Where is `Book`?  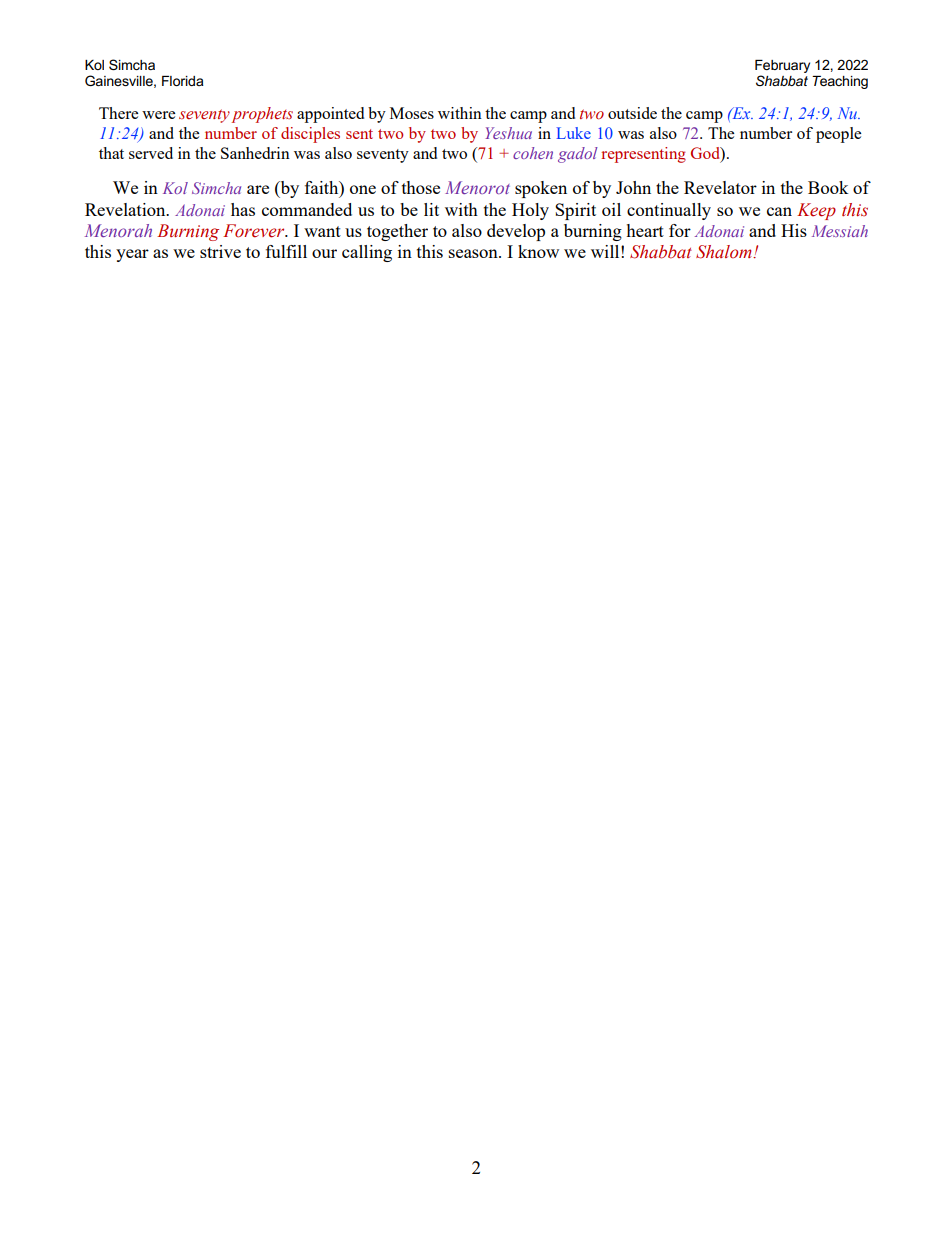 Book is located at coordinates (828, 187).
